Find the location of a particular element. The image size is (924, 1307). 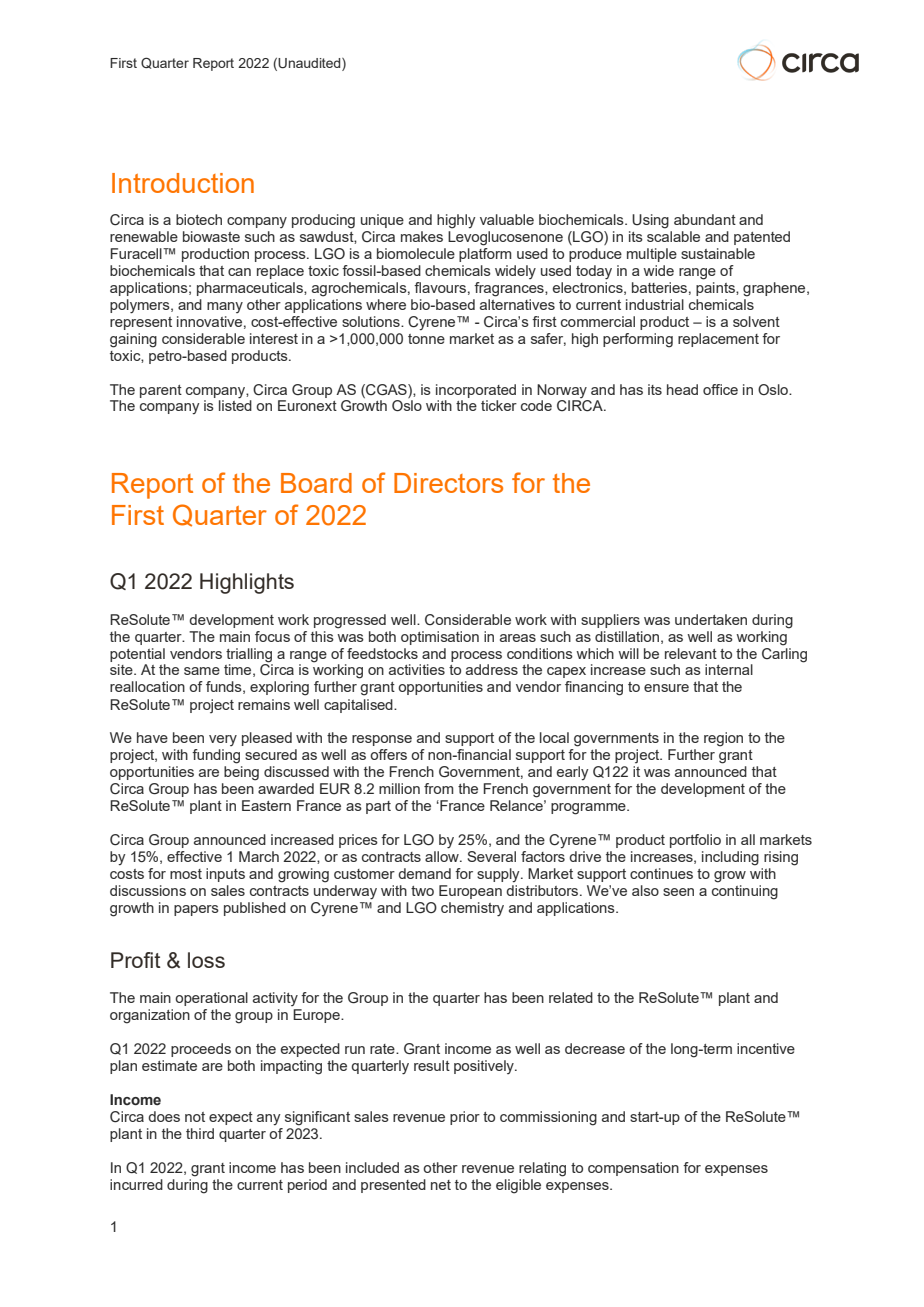

makes is located at coordinates (422, 236).
